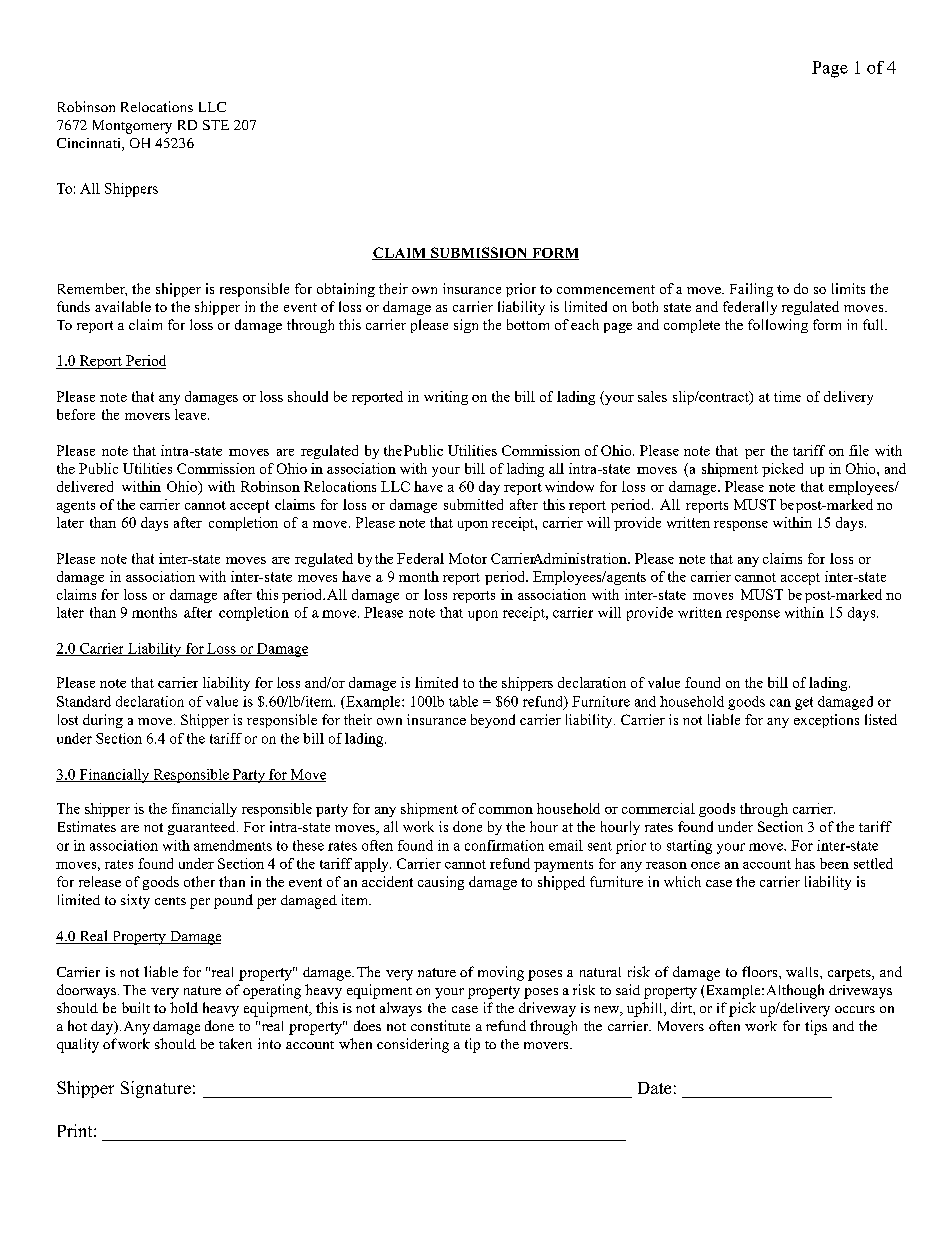 This screenshot has width=952, height=1233. Describe the element at coordinates (805, 863) in the screenshot. I see `has` at that location.
